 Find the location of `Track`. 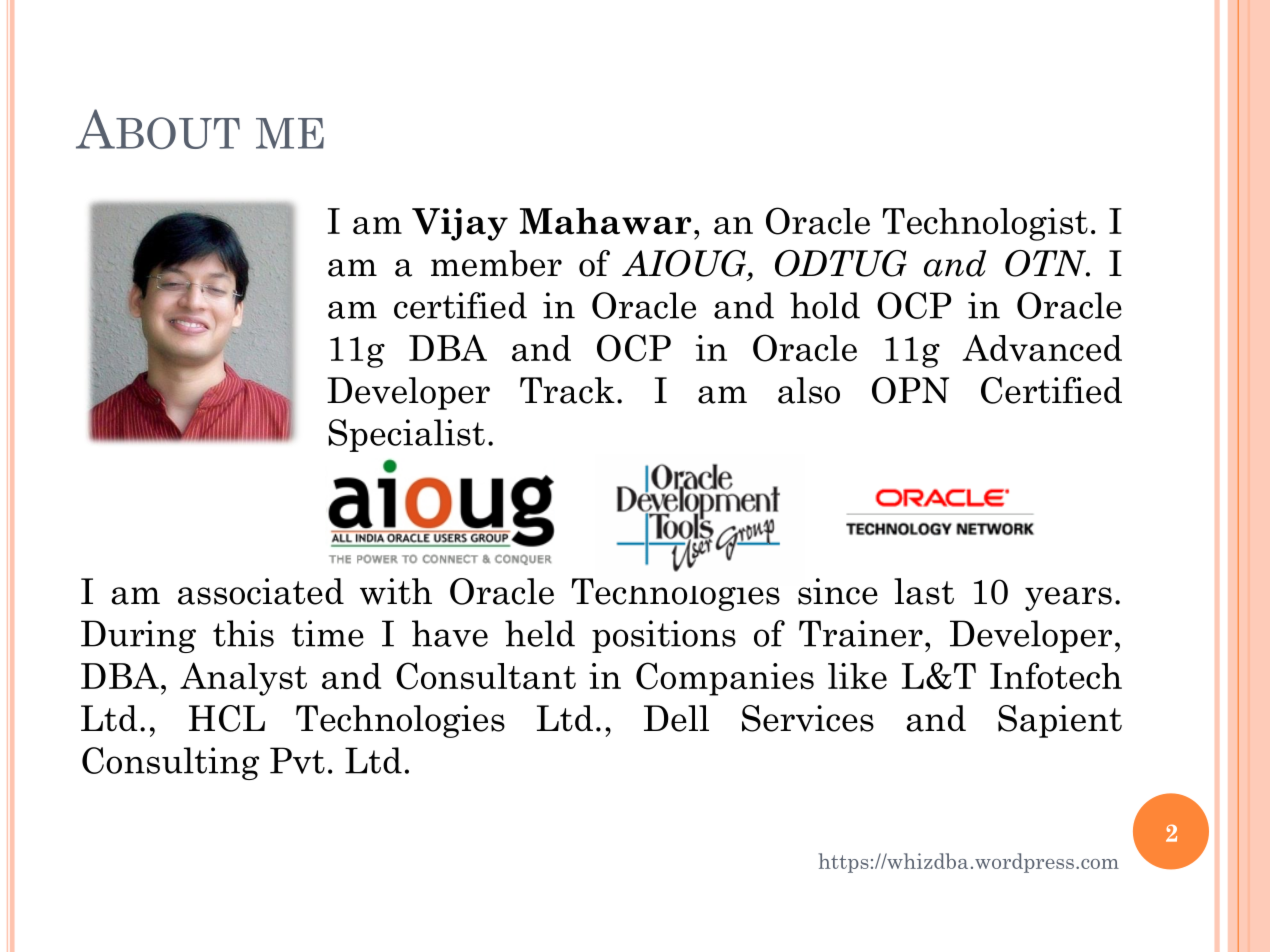

Track is located at coordinates (567, 390).
